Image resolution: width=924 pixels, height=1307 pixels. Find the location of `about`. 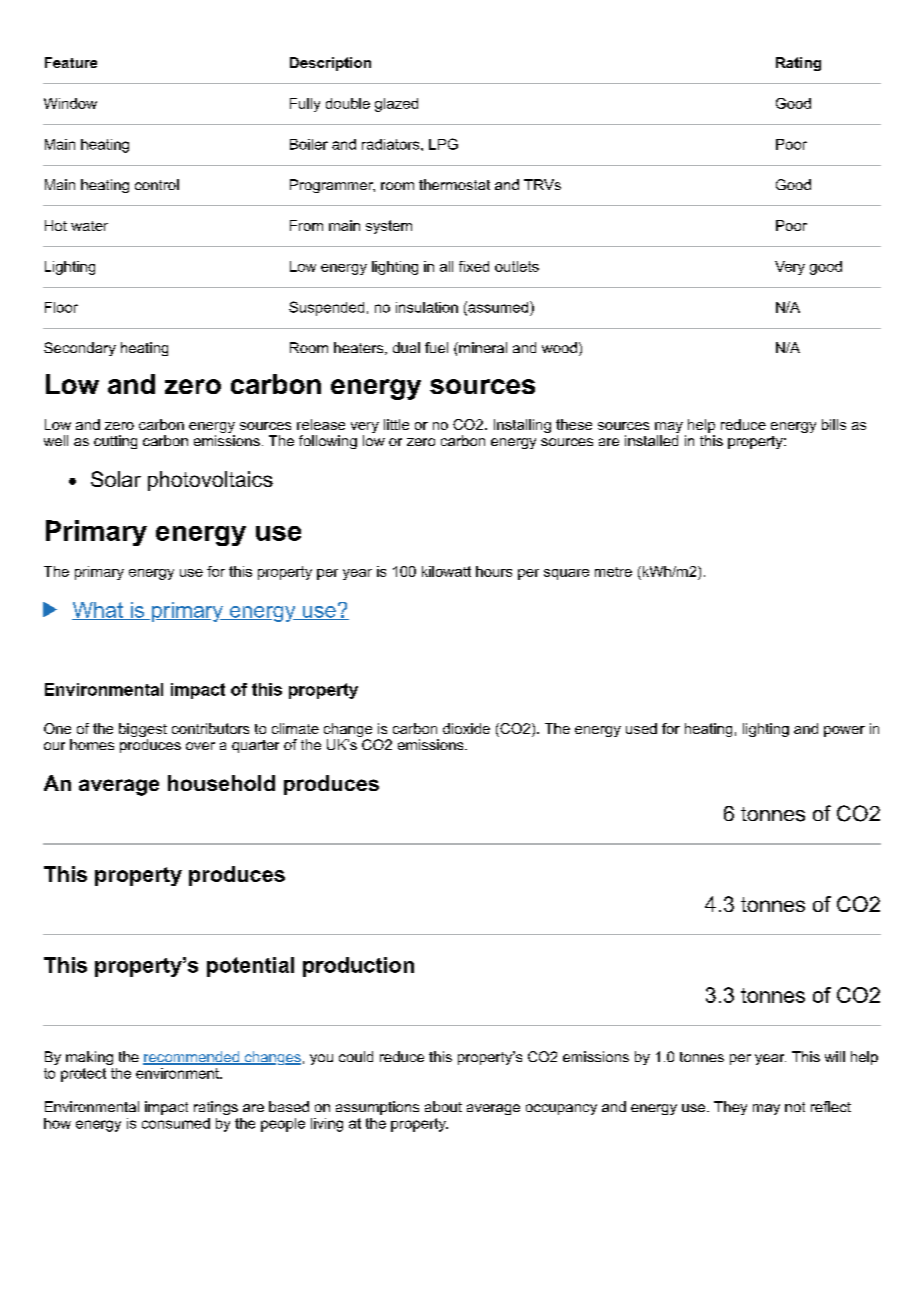

about is located at coordinates (443, 1106).
